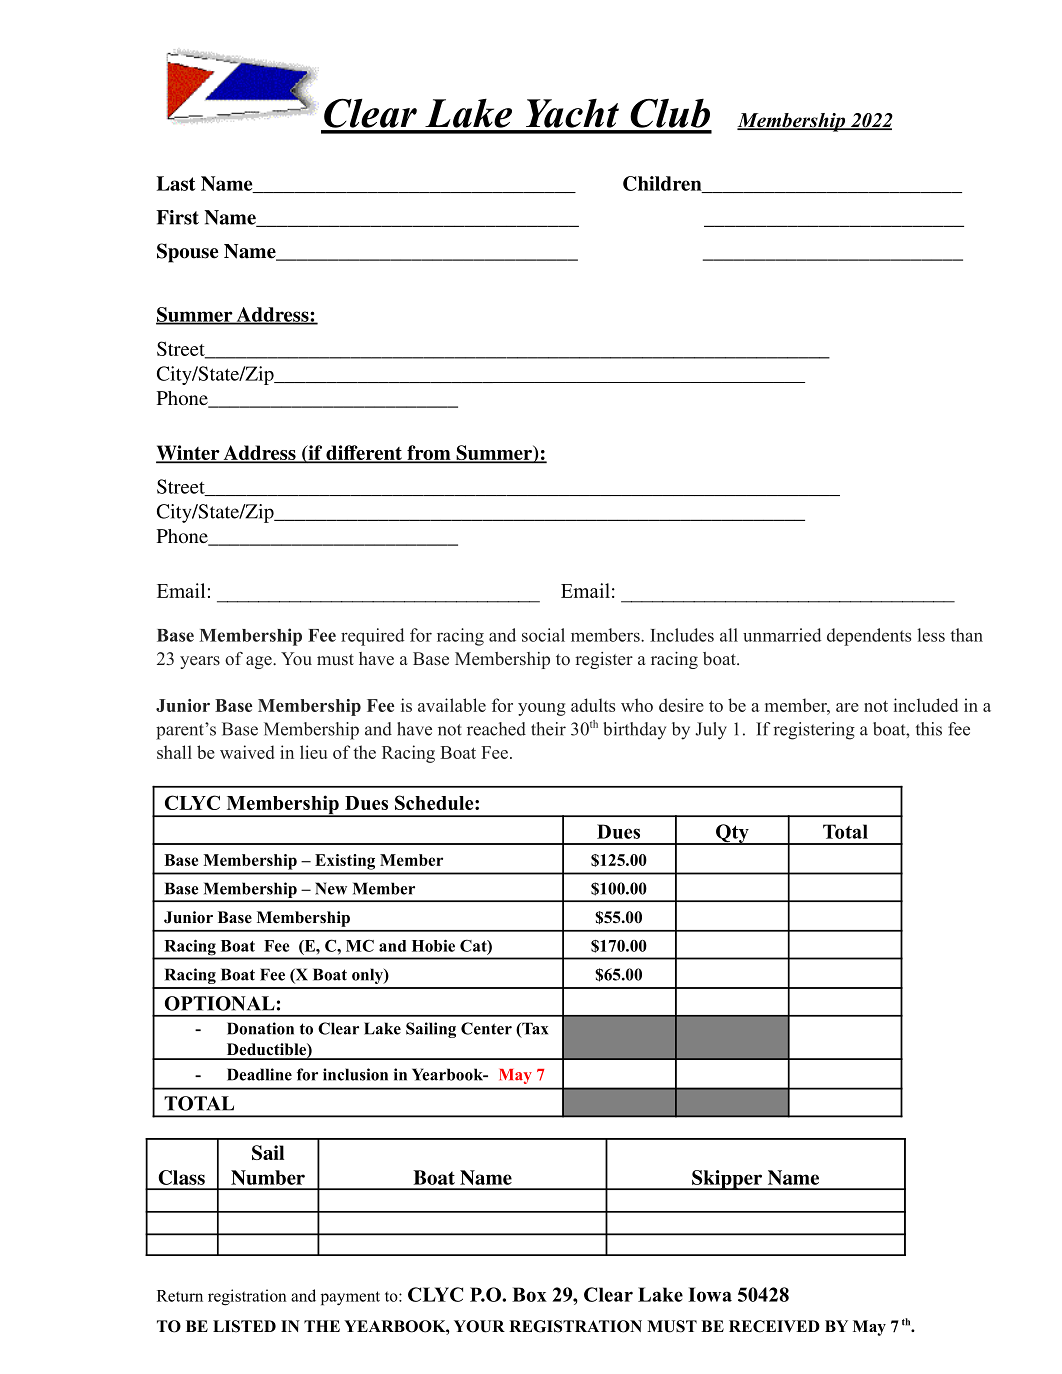 Image resolution: width=1062 pixels, height=1374 pixels. What do you see at coordinates (774, 1326) in the page?
I see `RECEIVED` at bounding box center [774, 1326].
